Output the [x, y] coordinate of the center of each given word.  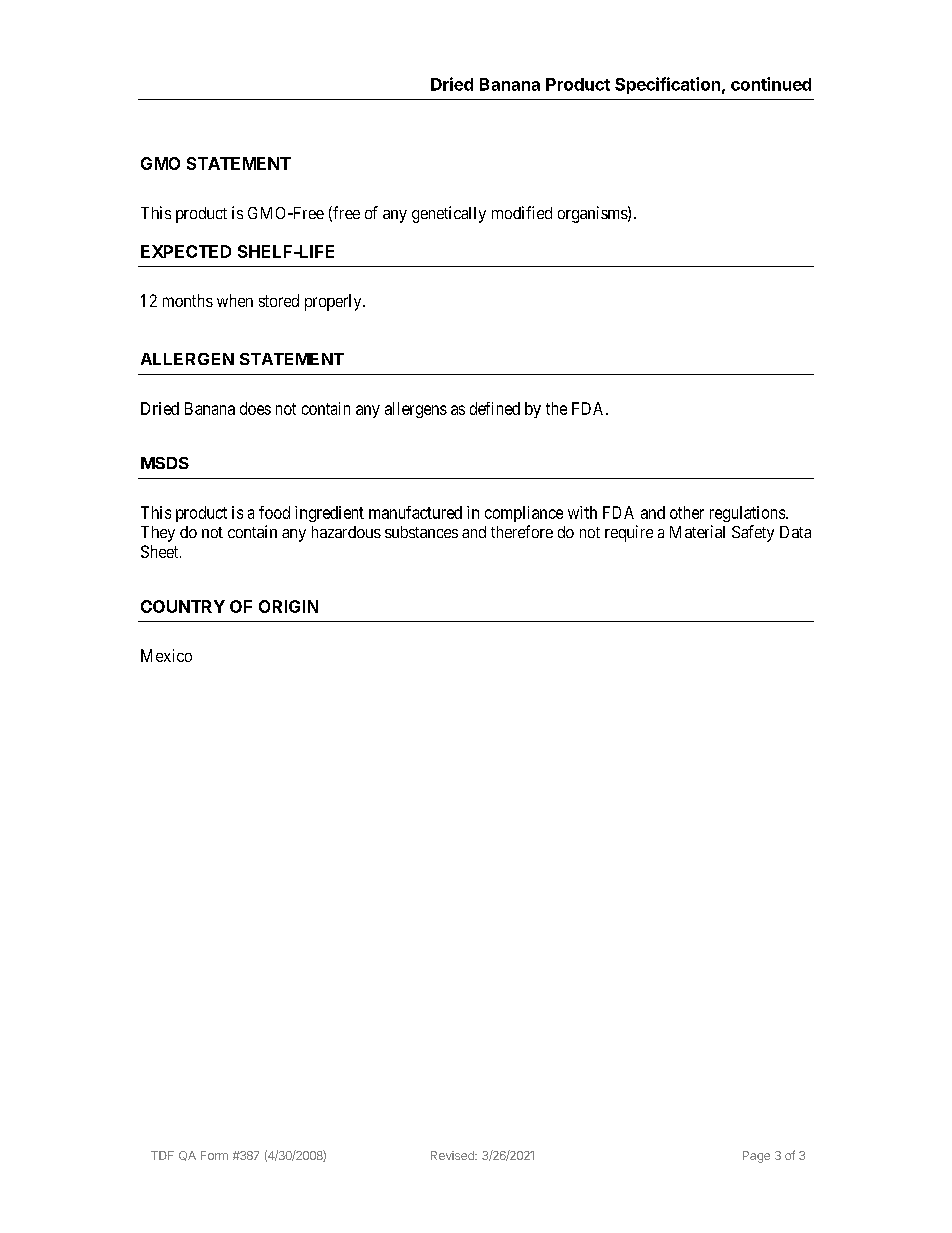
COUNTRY [183, 606]
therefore [522, 531]
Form [214, 1155]
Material [697, 531]
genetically [449, 214]
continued [771, 84]
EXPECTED [186, 251]
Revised [453, 1155]
